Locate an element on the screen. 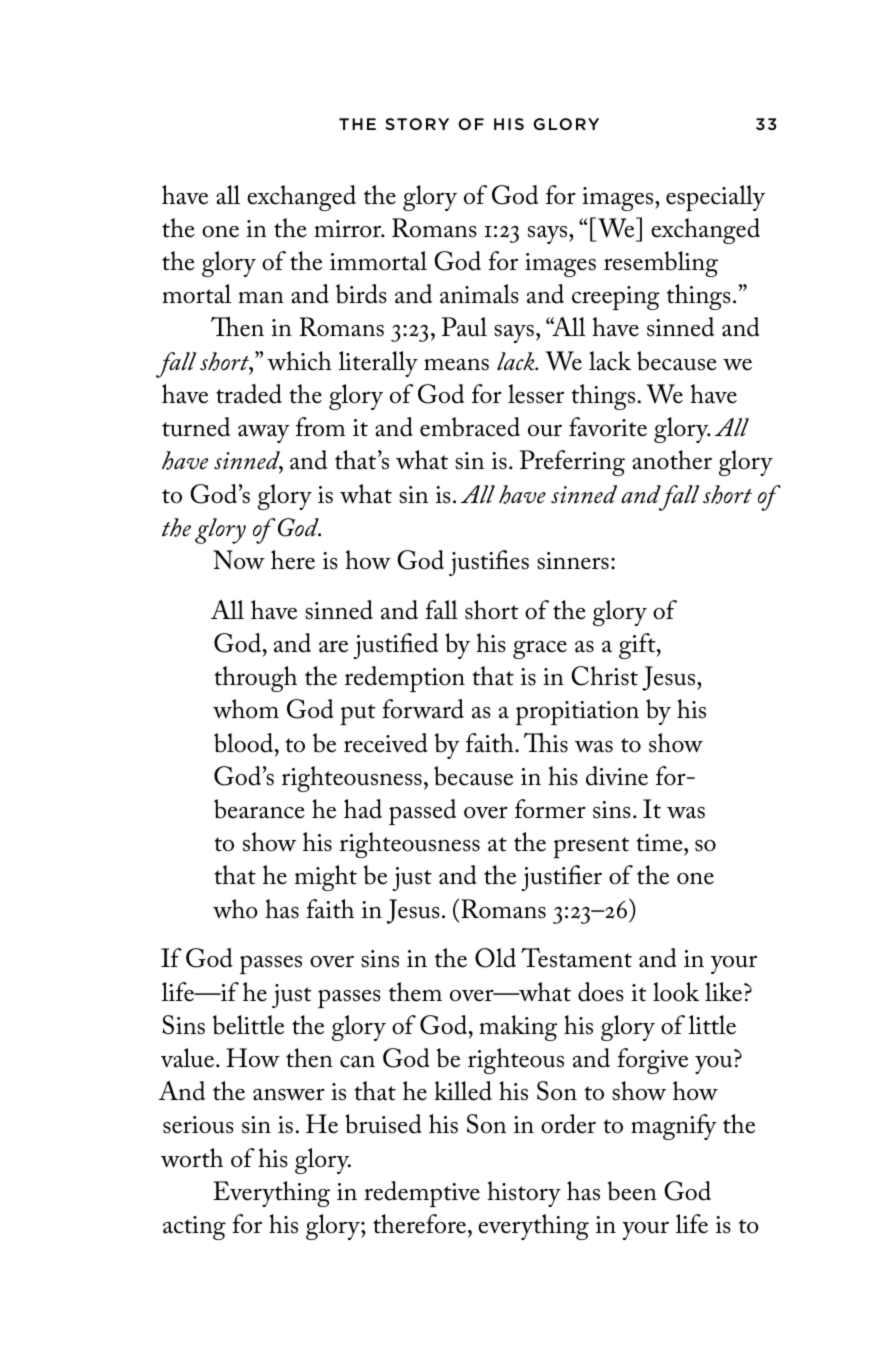  redemptive is located at coordinates (422, 1194).
